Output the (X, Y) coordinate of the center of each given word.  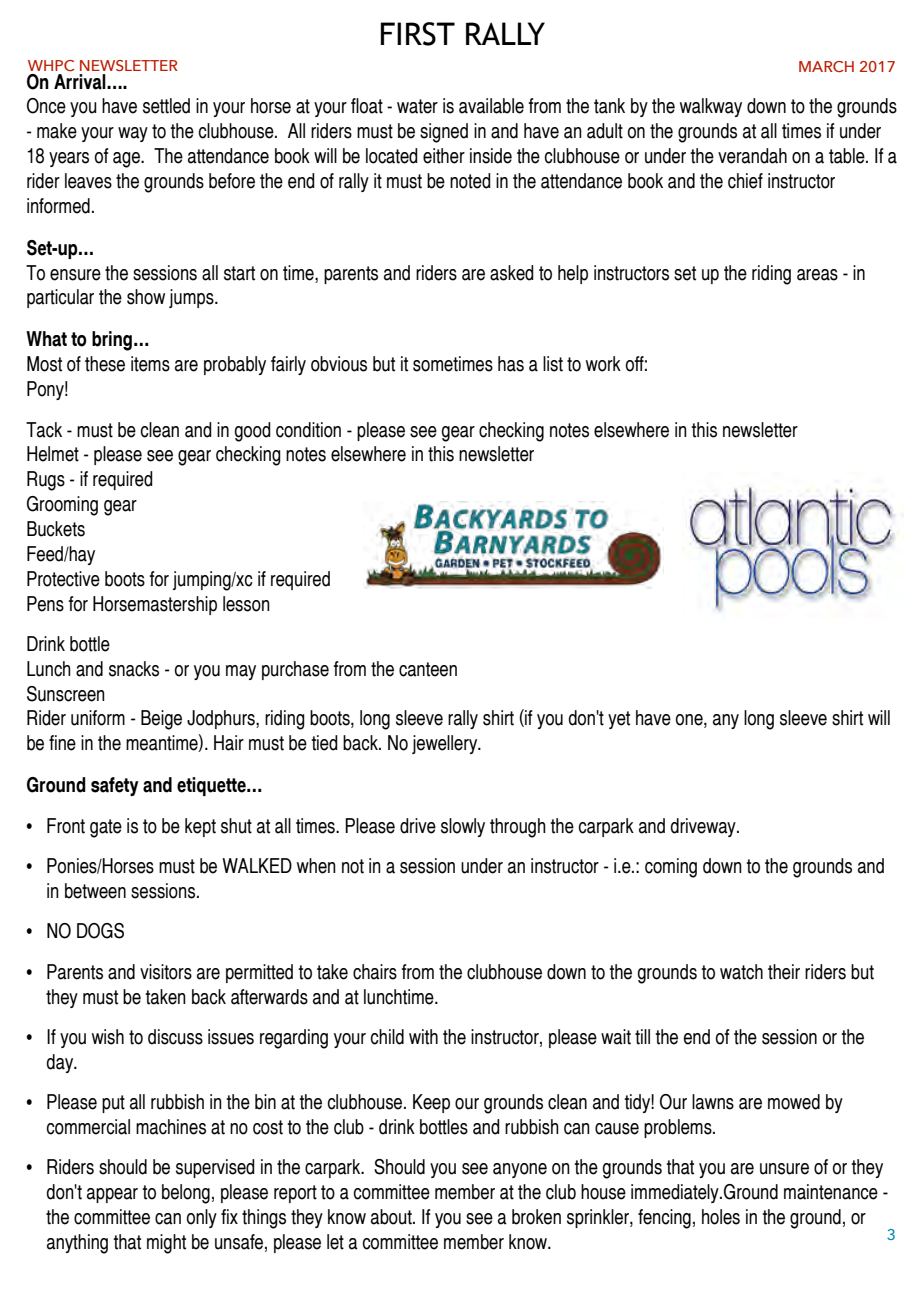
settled (166, 106)
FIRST (418, 34)
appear (112, 1195)
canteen (428, 669)
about (392, 1217)
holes (721, 1217)
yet (619, 720)
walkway (711, 107)
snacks (134, 669)
